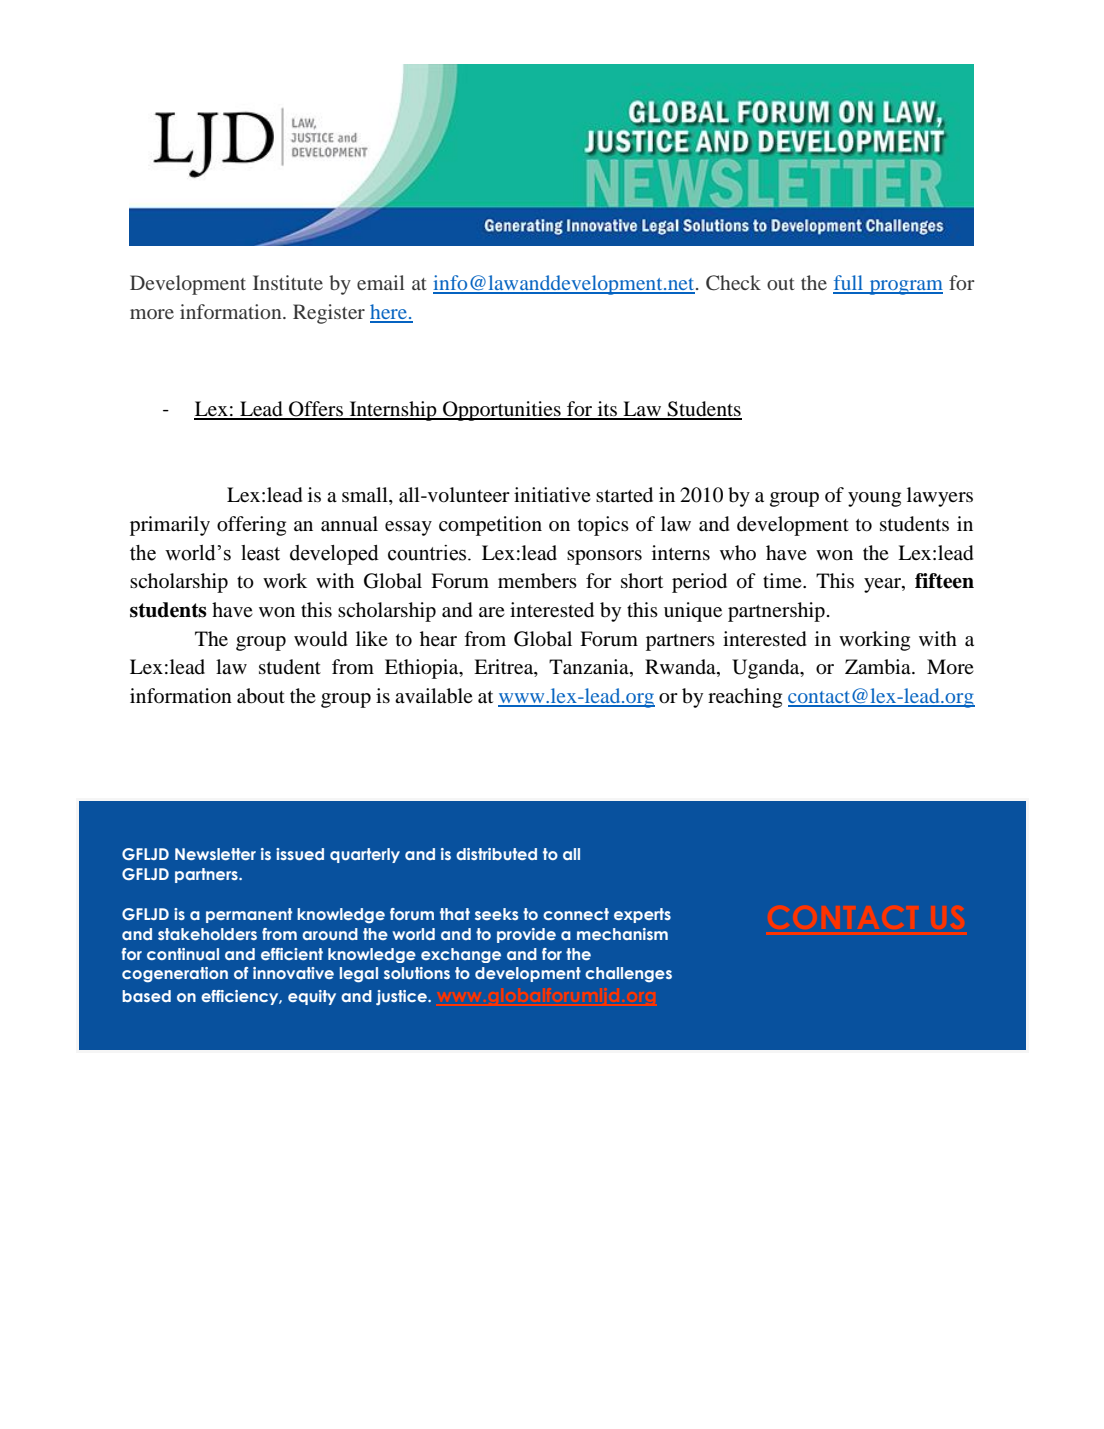 The height and width of the screenshot is (1429, 1104). What do you see at coordinates (288, 282) in the screenshot?
I see `Institute` at bounding box center [288, 282].
